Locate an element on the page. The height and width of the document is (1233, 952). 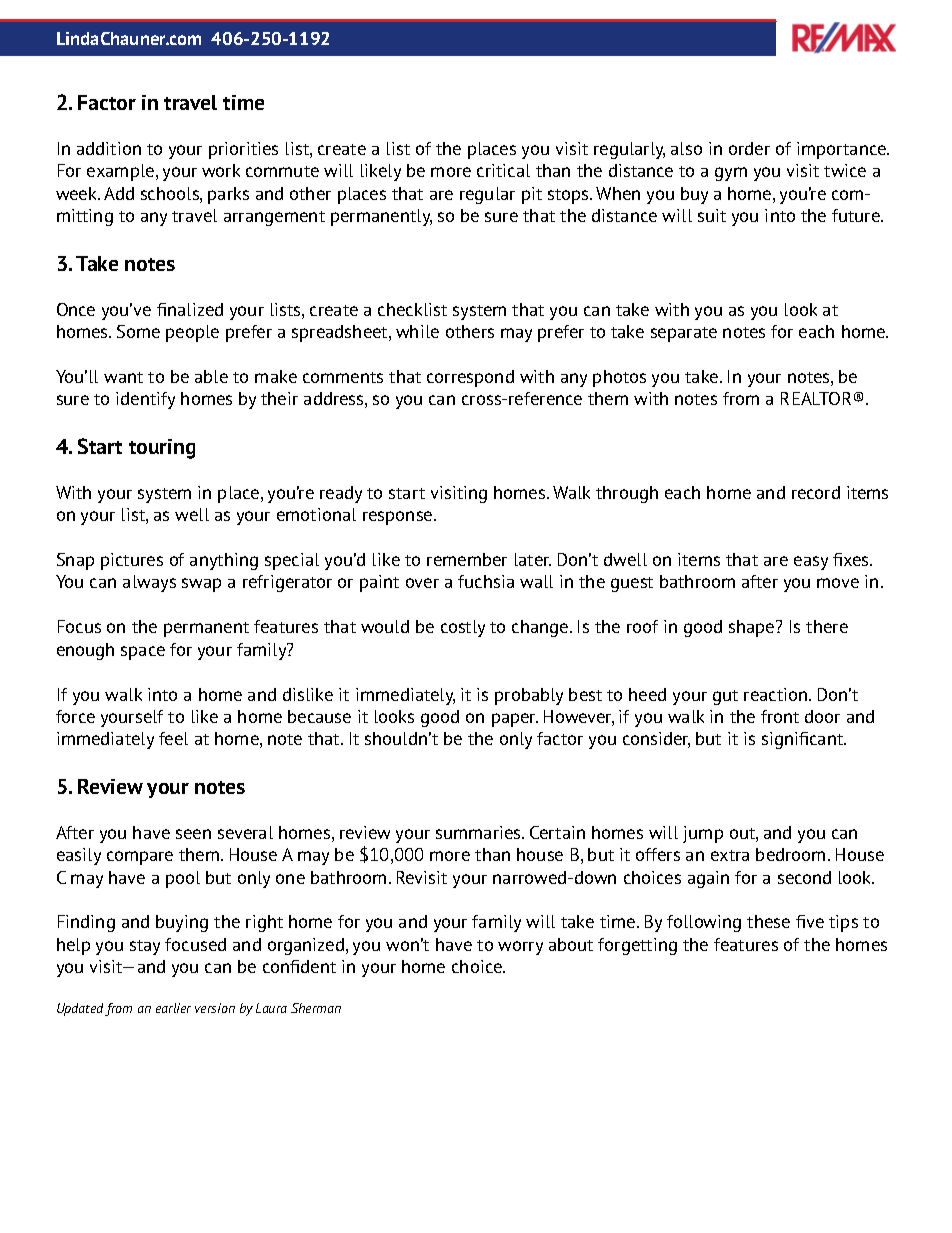
correspond is located at coordinates (470, 378).
